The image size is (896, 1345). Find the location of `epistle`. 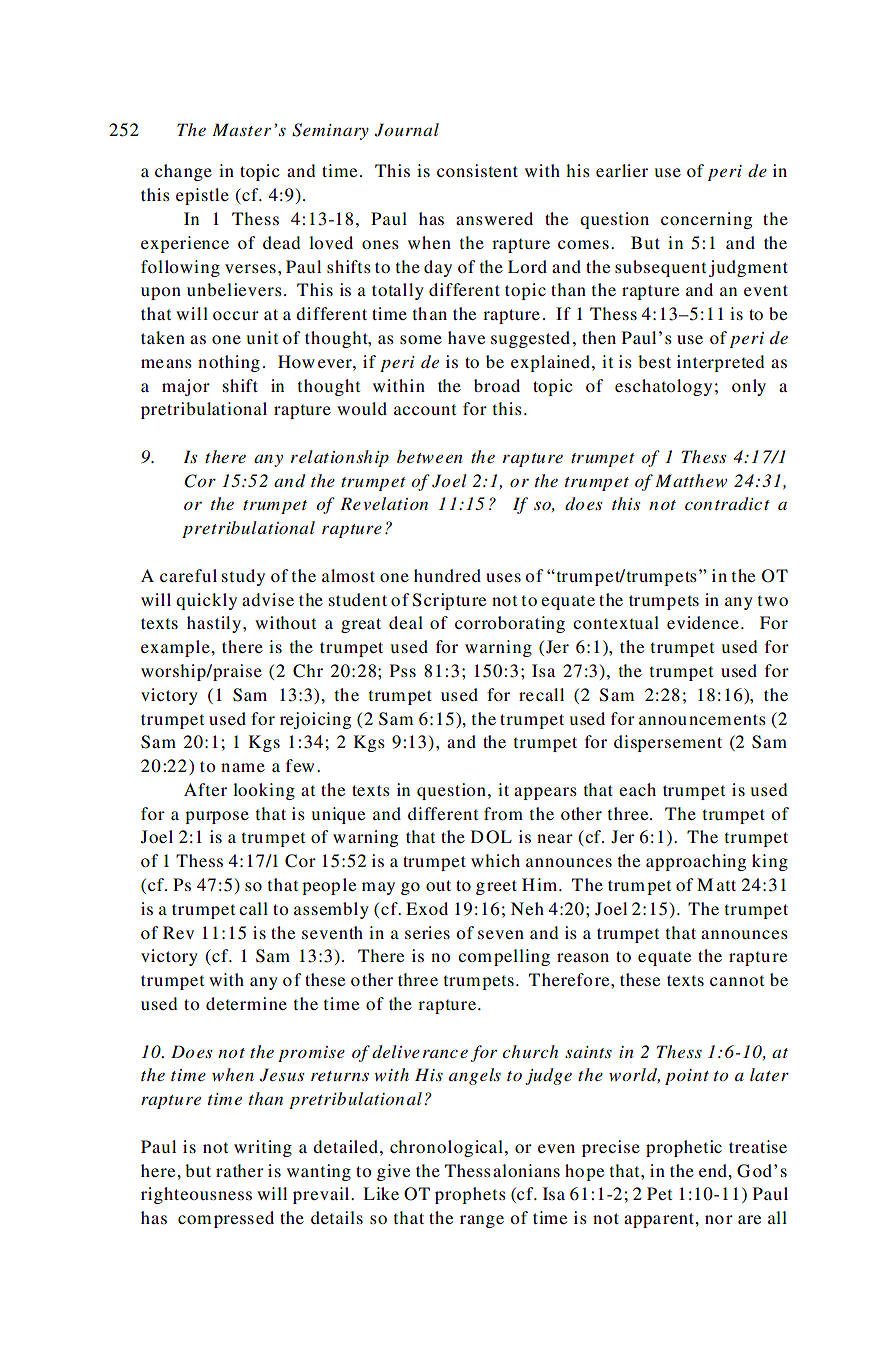

epistle is located at coordinates (202, 196).
